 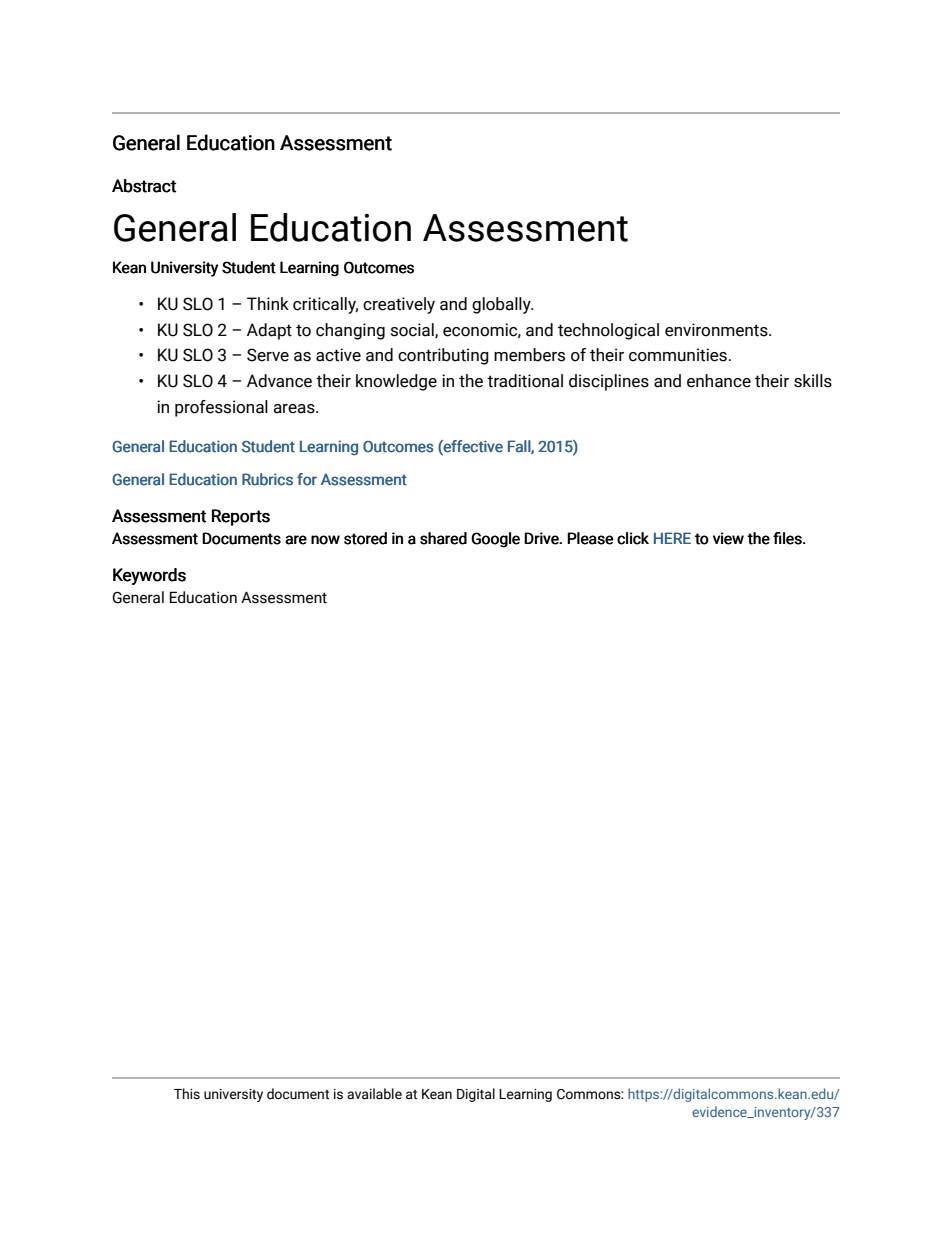 I want to click on globally, so click(x=502, y=305).
